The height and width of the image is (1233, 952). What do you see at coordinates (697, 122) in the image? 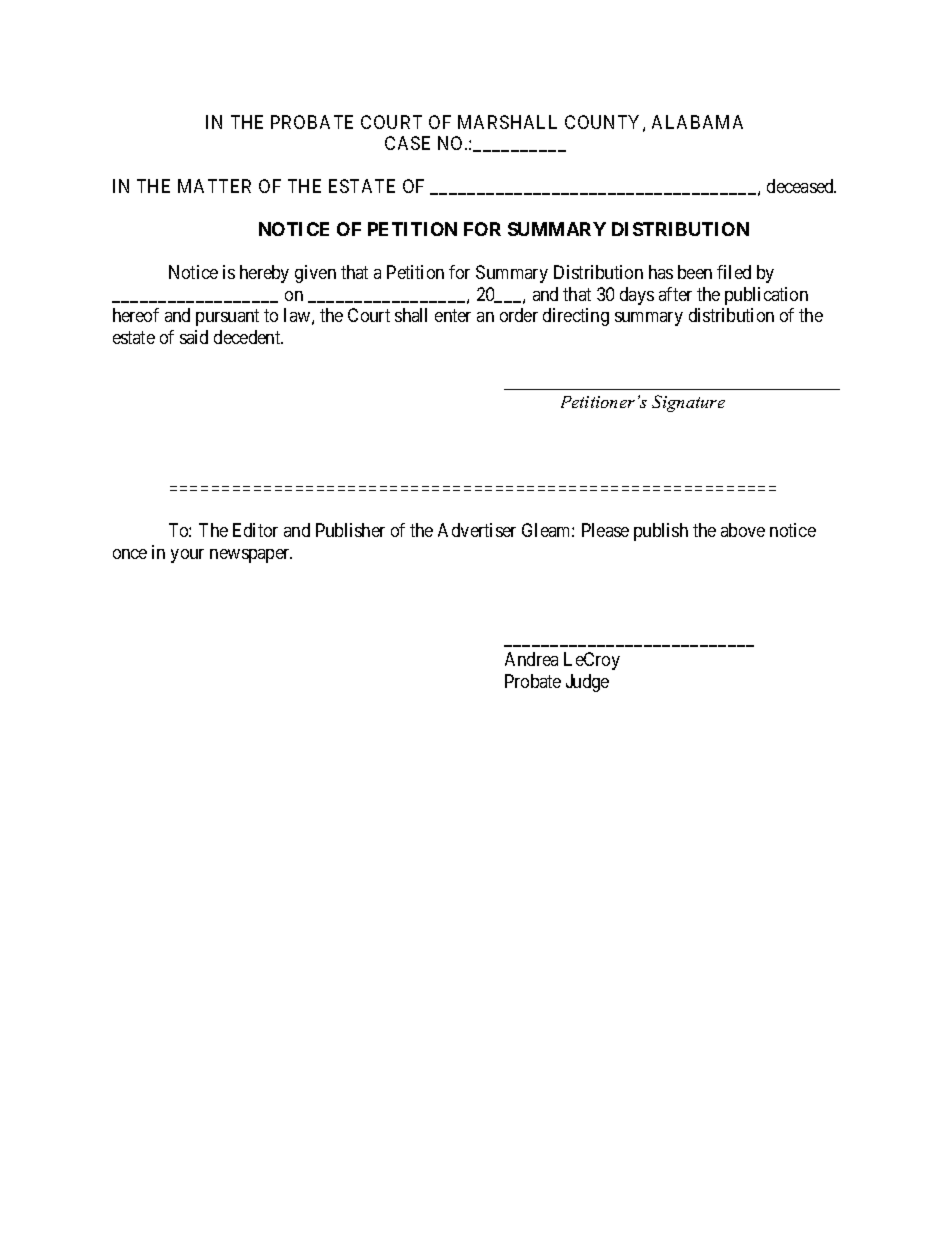
I see `ALABAMA` at bounding box center [697, 122].
